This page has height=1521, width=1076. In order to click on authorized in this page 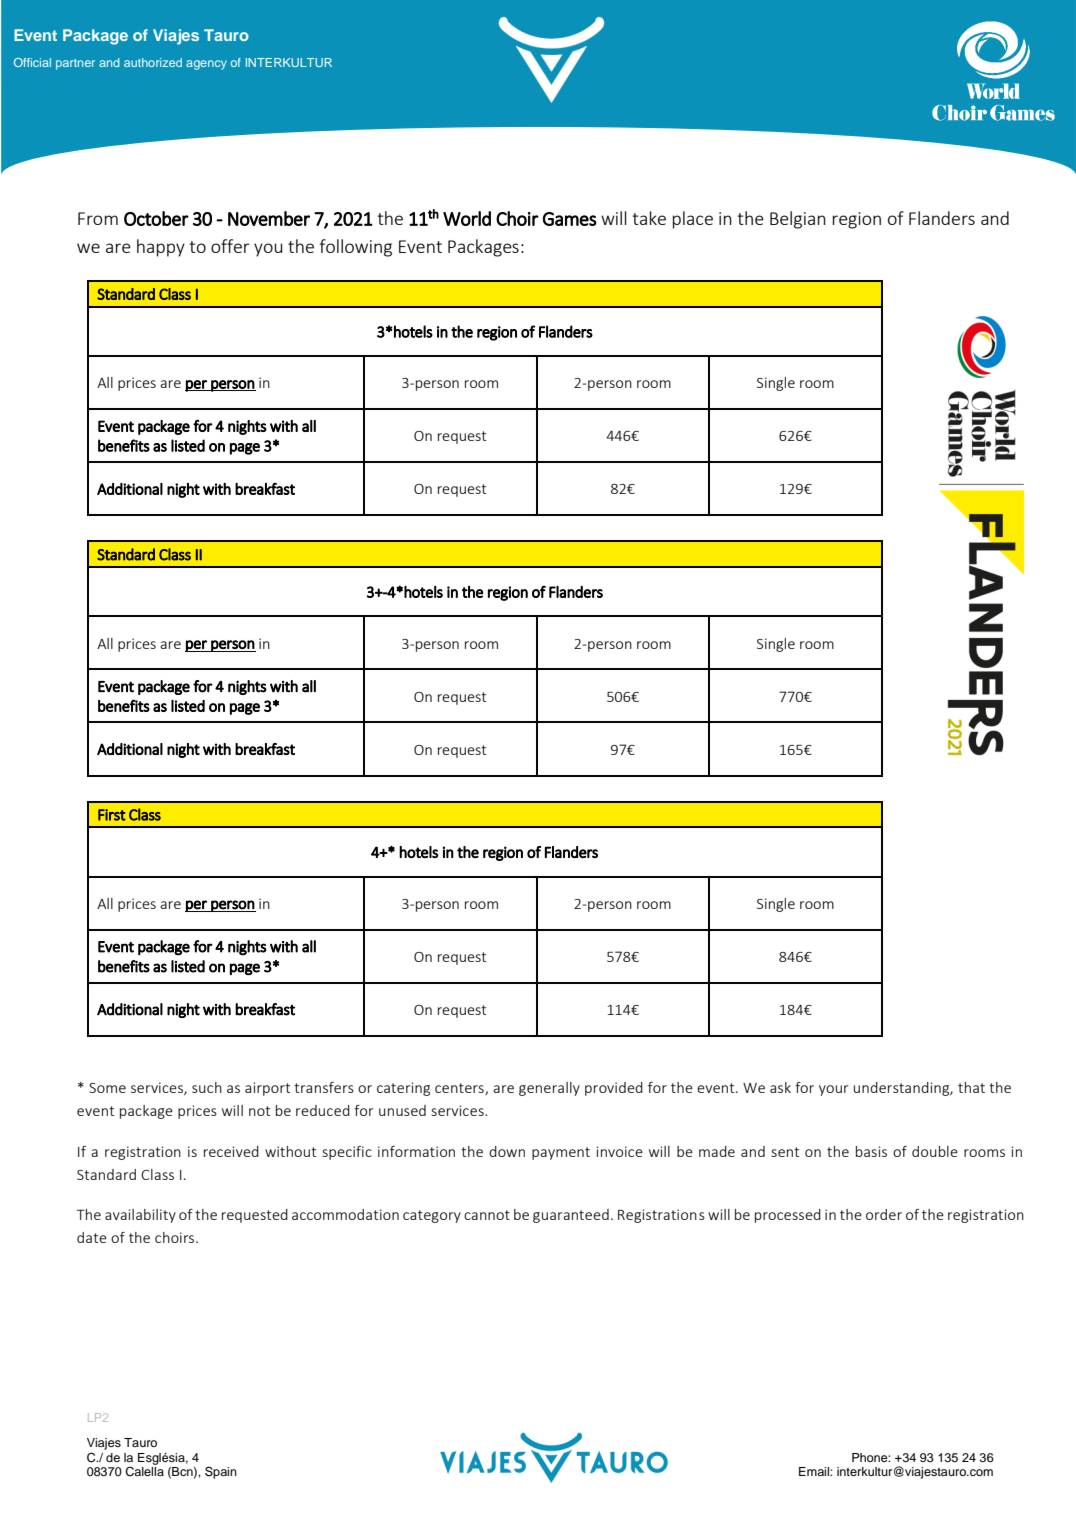, I will do `click(153, 62)`.
